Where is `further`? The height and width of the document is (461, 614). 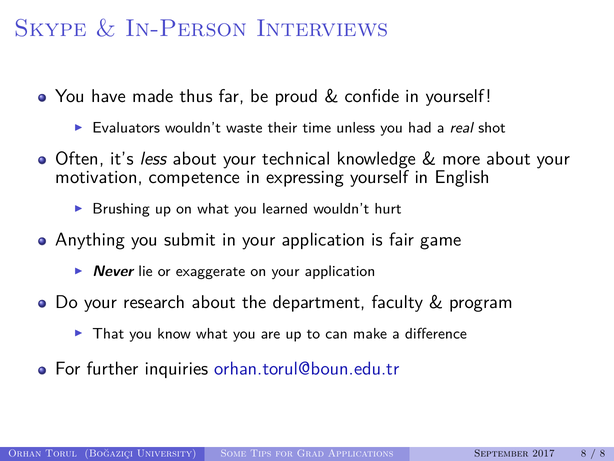
further is located at coordinates (112, 368).
